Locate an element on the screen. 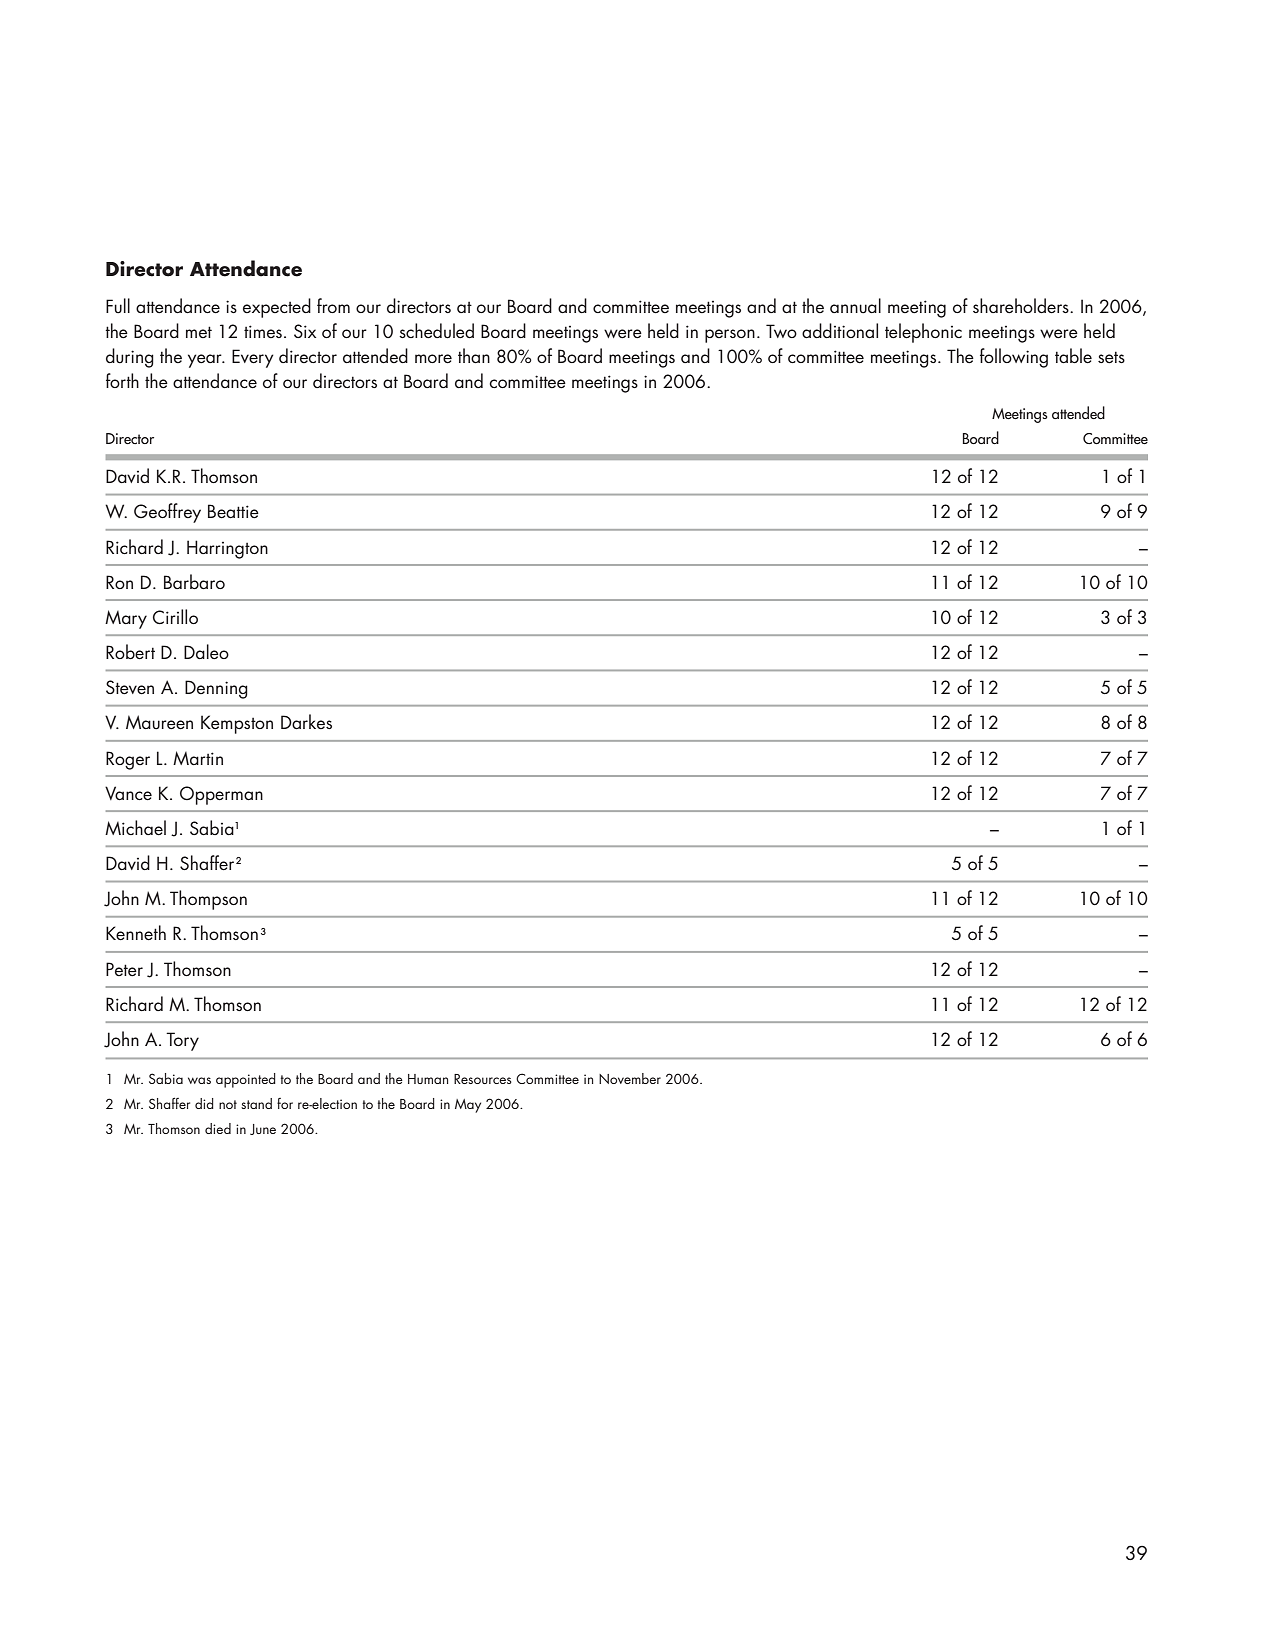 The image size is (1266, 1639). shareholders is located at coordinates (1022, 306).
